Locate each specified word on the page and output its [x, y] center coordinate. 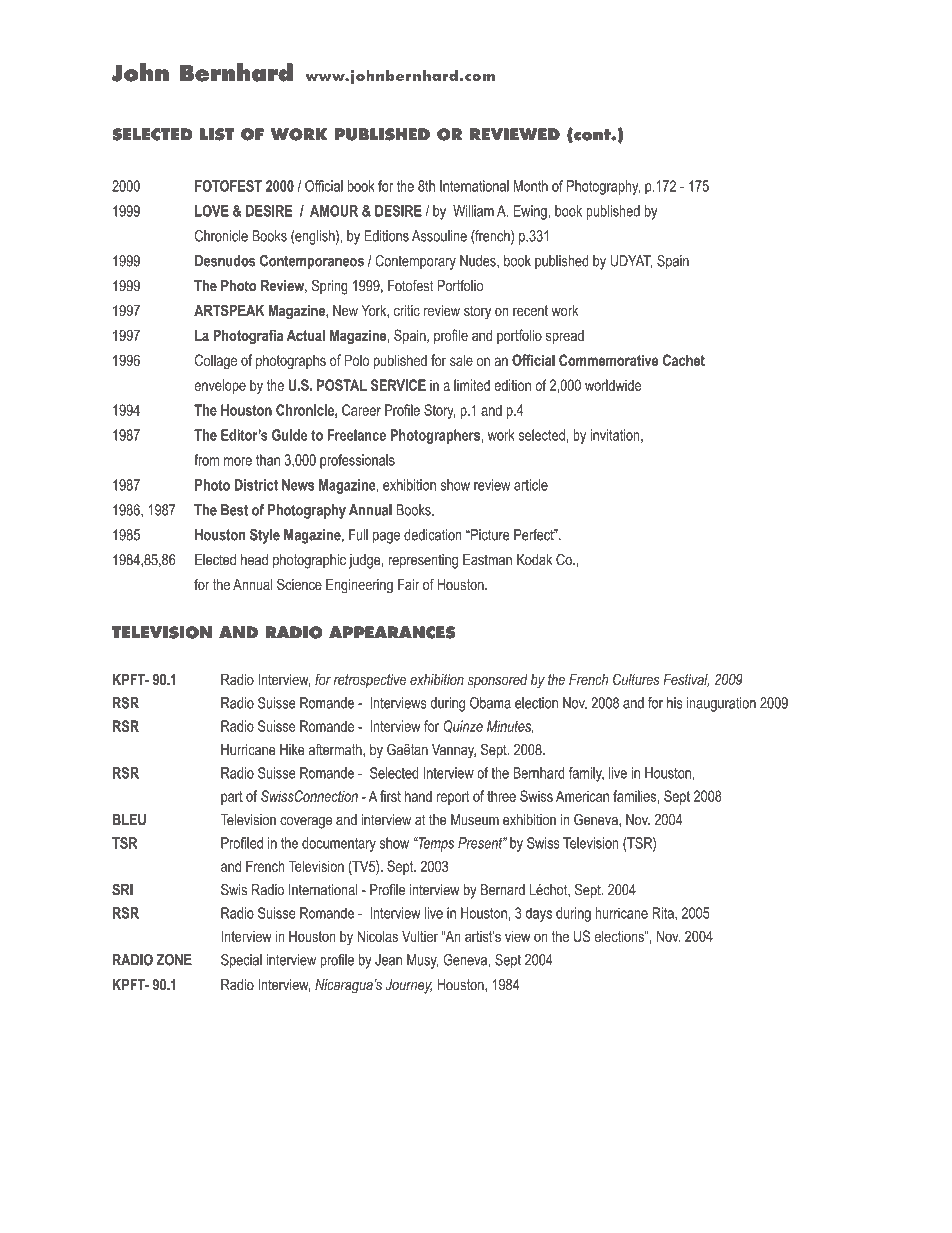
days [538, 914]
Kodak [534, 560]
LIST [217, 134]
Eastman [487, 560]
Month [531, 186]
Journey [409, 986]
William [473, 211]
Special [241, 961]
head [254, 560]
